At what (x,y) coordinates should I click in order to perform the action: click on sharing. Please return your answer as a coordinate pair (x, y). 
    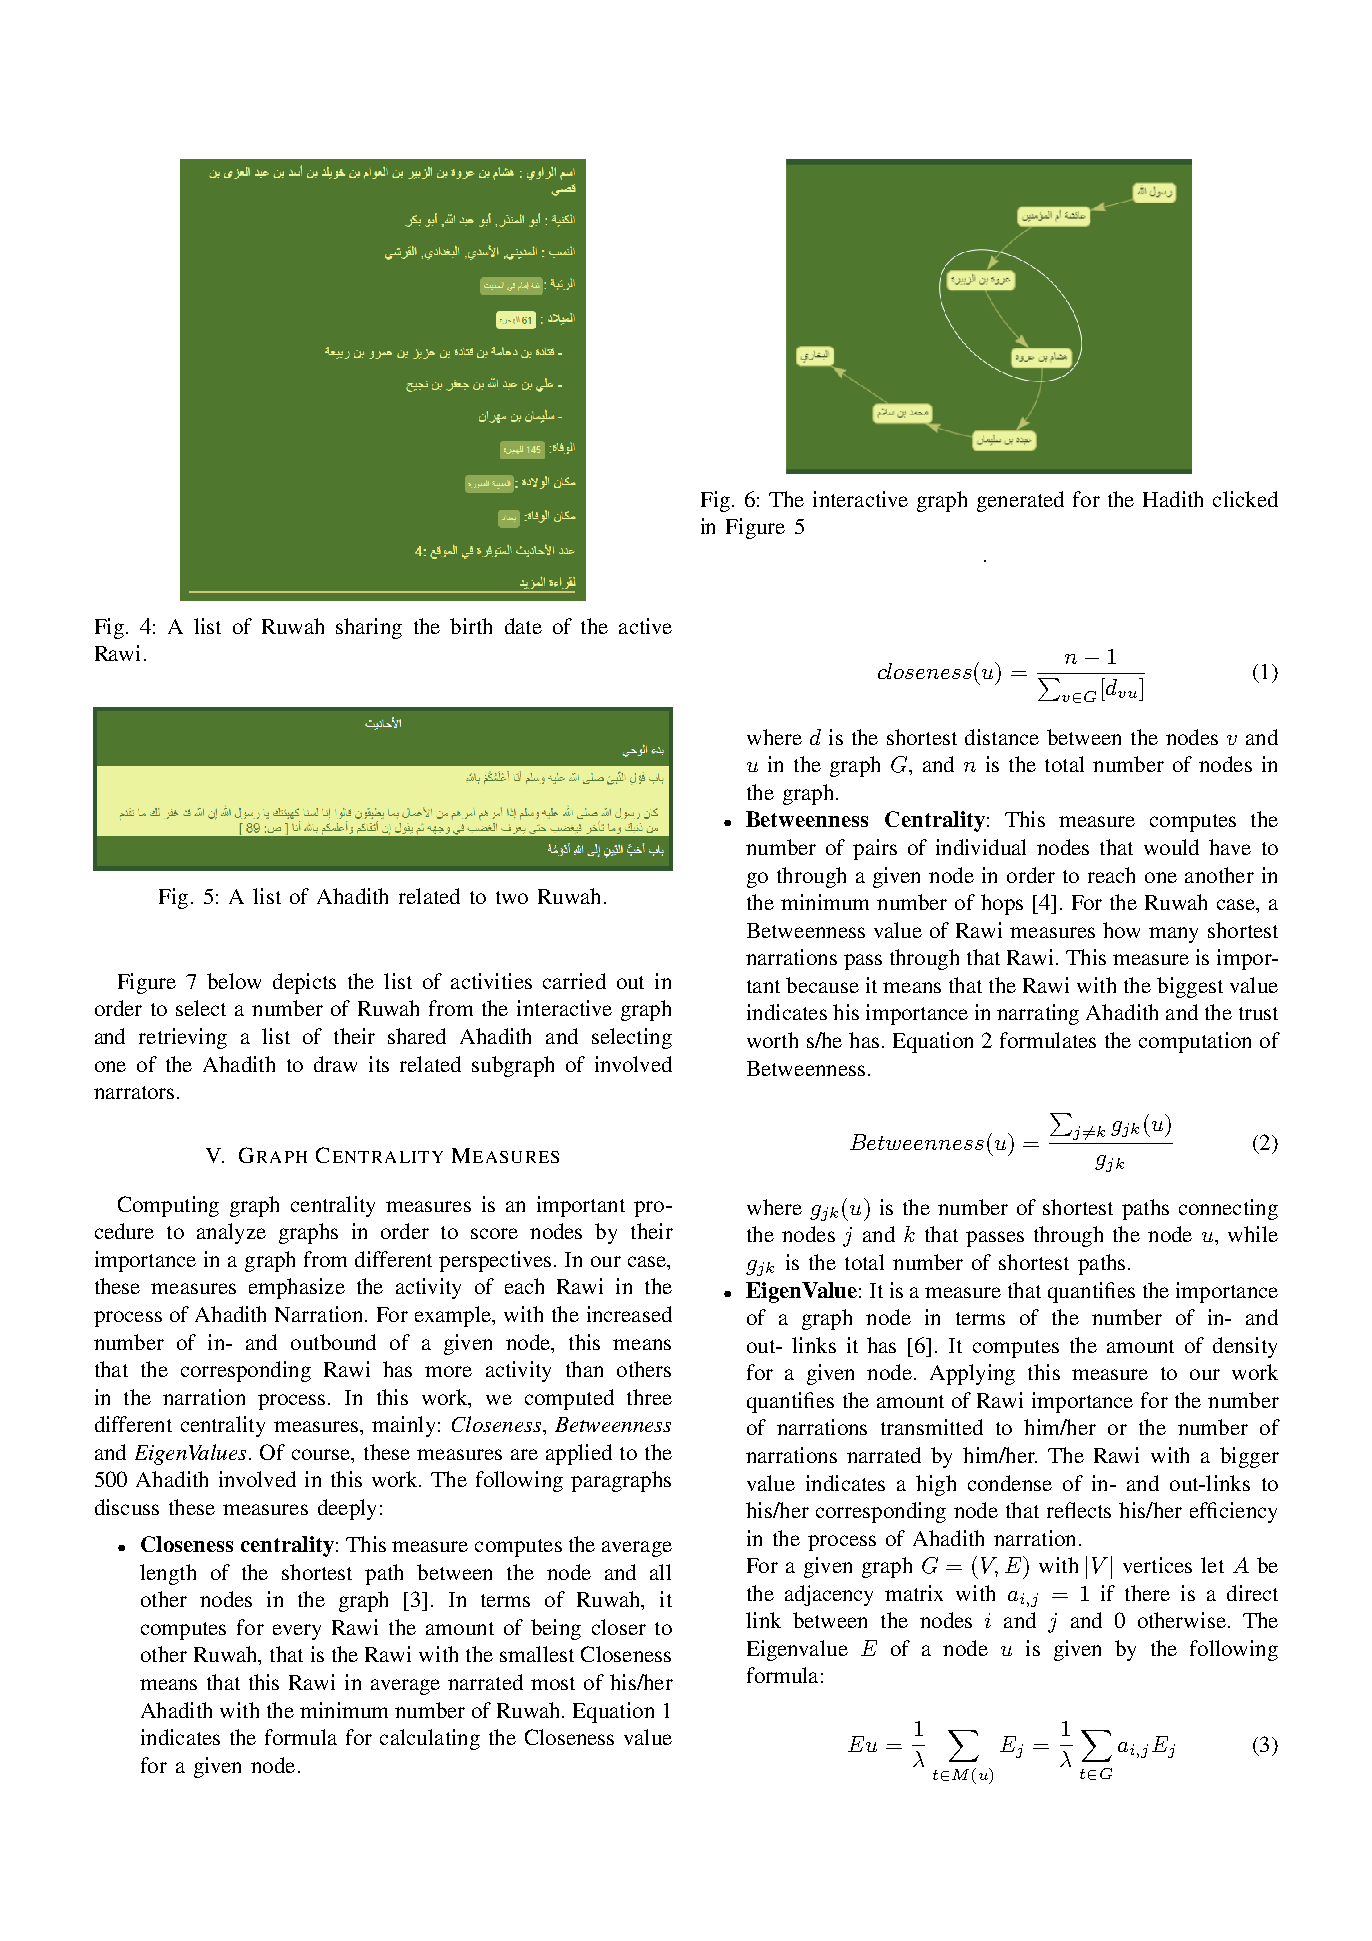
    Looking at the image, I should click on (369, 628).
